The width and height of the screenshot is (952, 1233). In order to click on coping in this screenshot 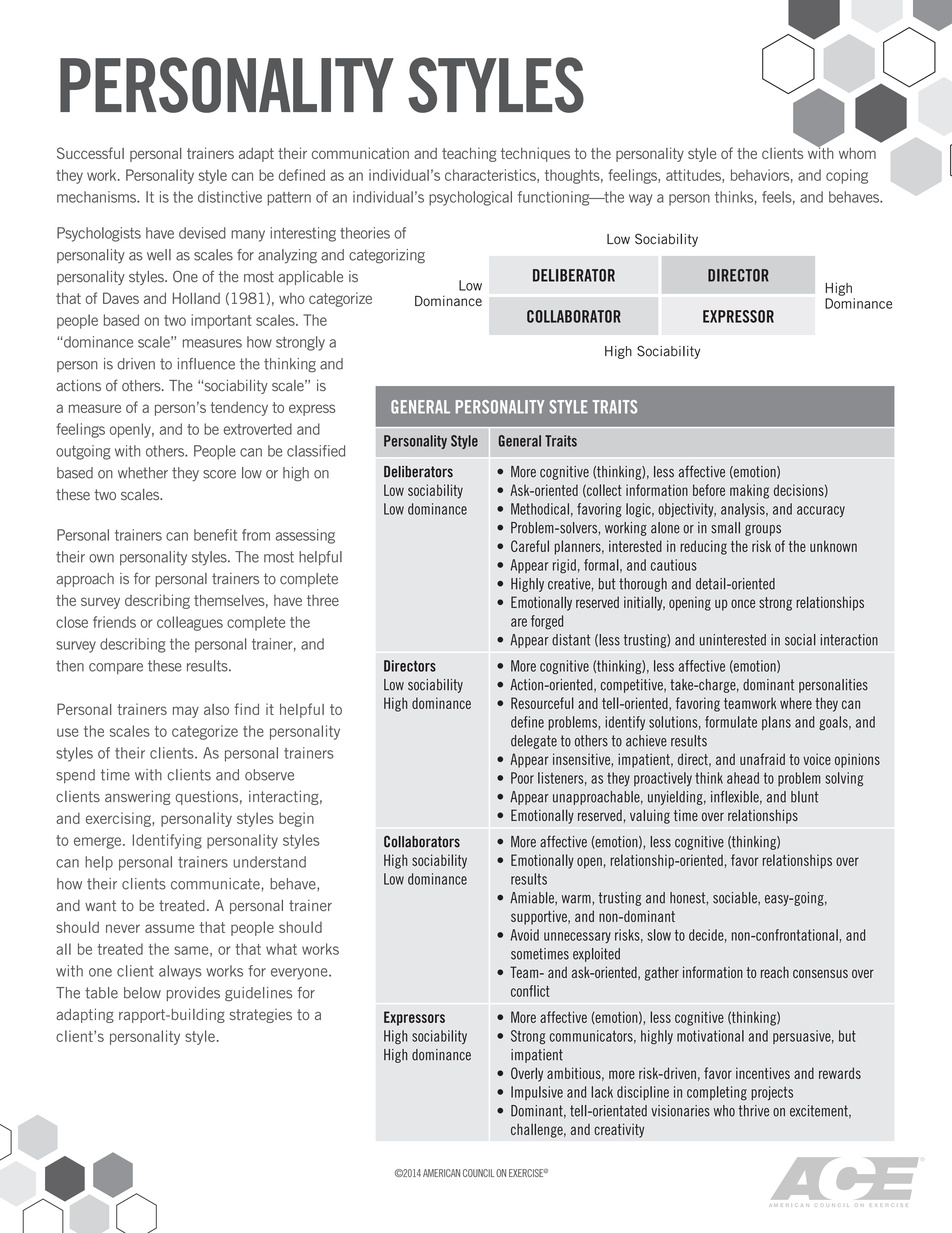, I will do `click(847, 176)`.
